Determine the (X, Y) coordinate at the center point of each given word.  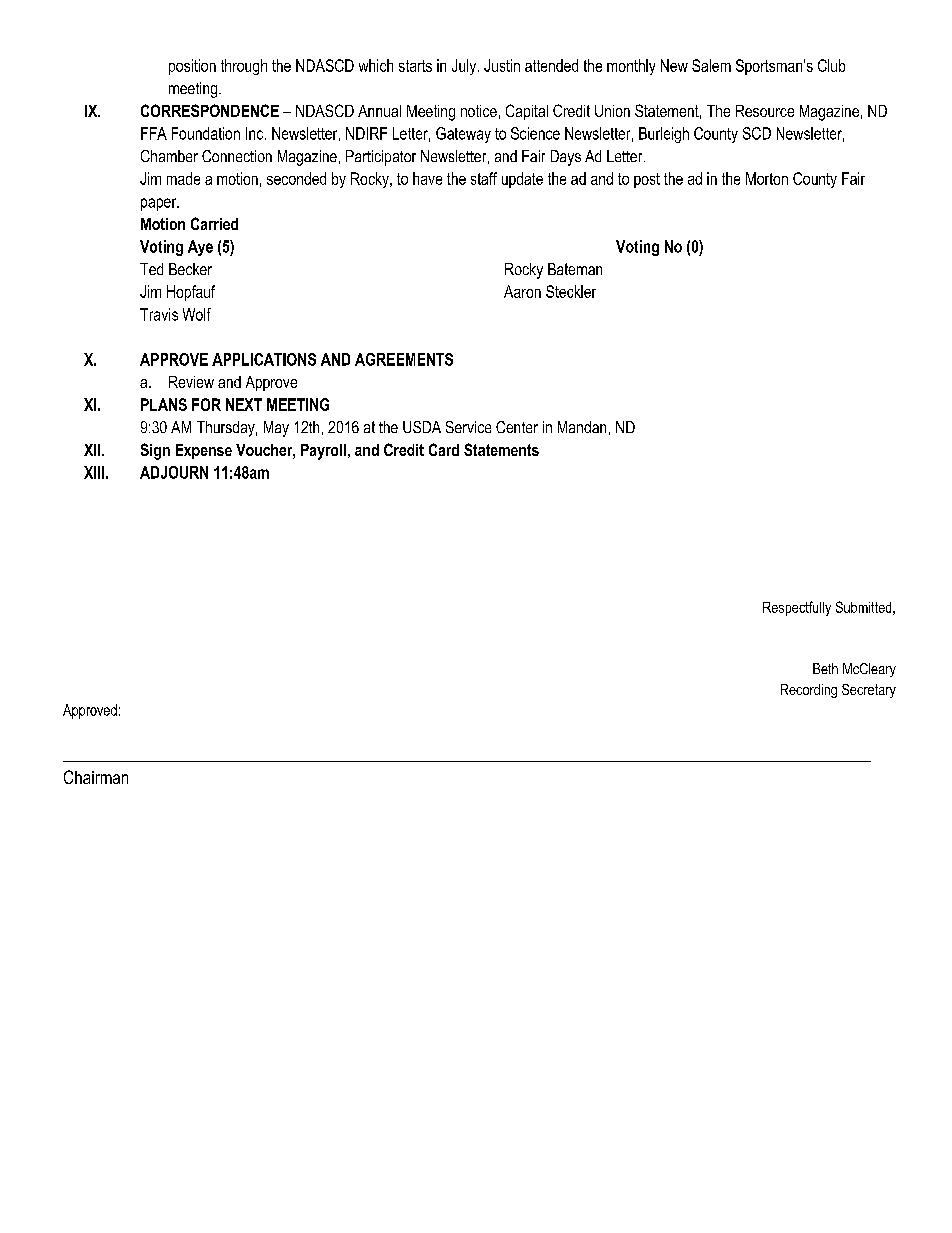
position (192, 67)
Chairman (96, 777)
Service (468, 427)
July (465, 67)
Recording (809, 691)
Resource (765, 111)
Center (517, 427)
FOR (206, 404)
